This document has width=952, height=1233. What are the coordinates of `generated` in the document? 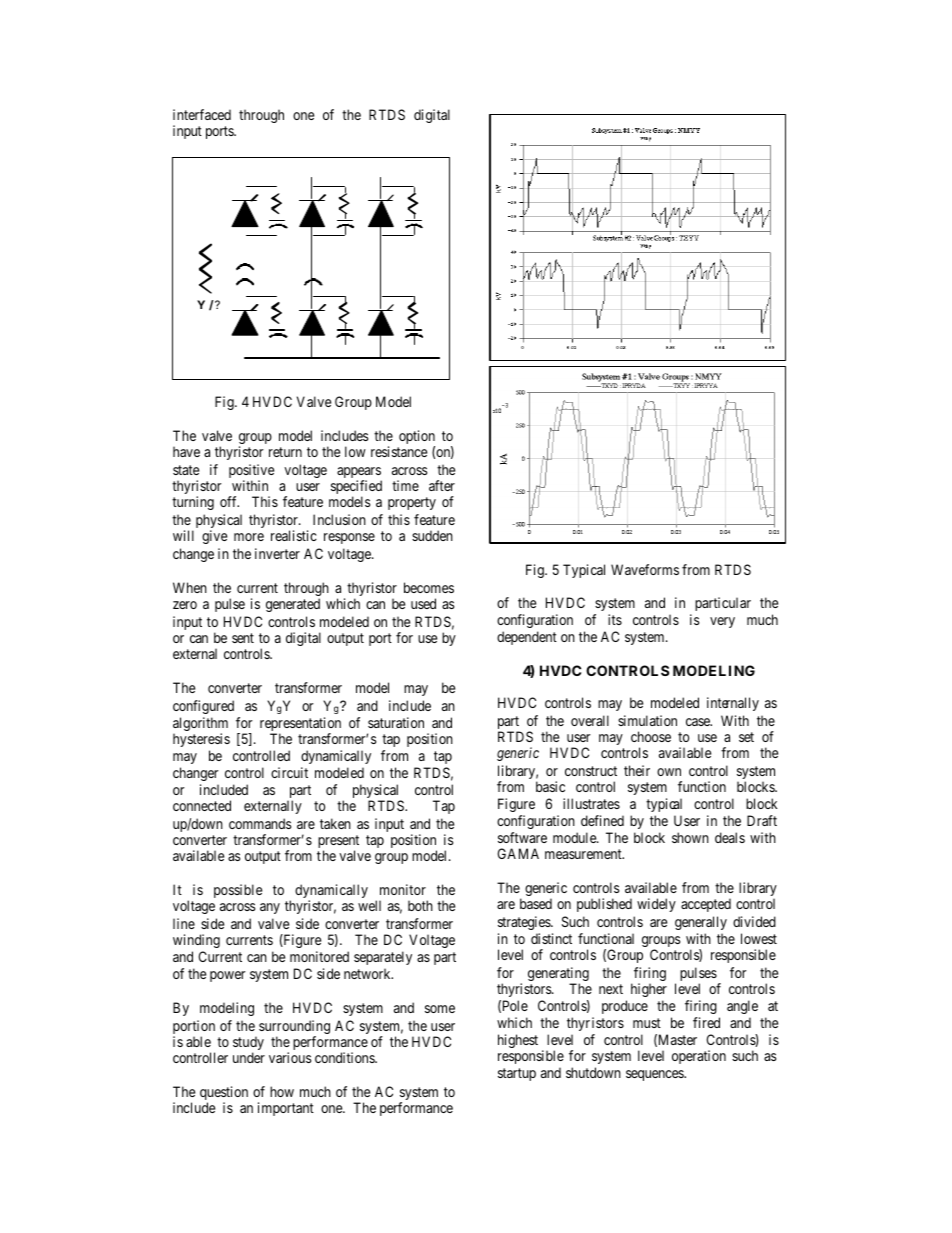 It's located at (293, 605).
